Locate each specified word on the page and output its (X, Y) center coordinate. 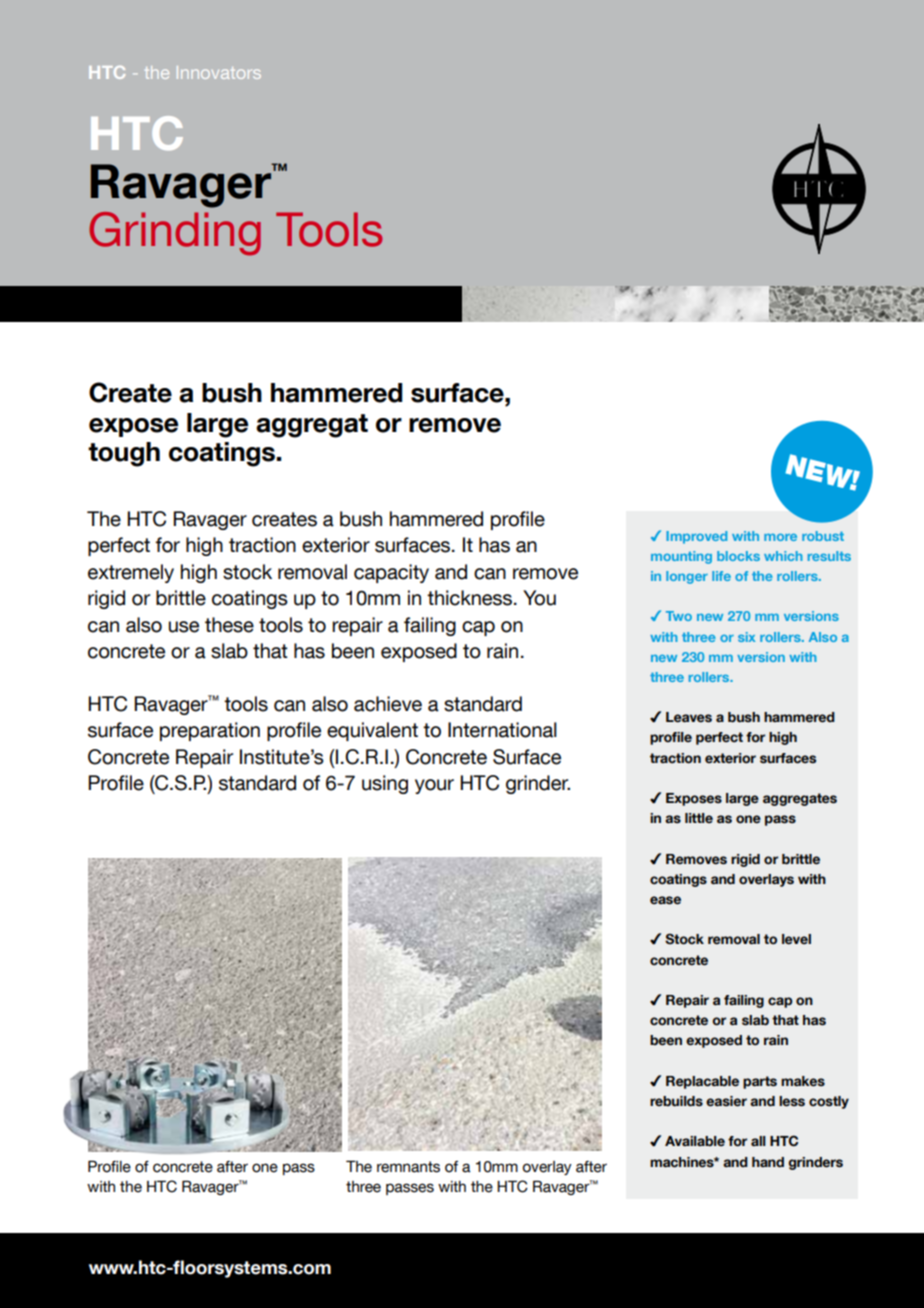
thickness (471, 598)
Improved (696, 537)
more (780, 537)
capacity (391, 573)
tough (124, 454)
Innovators (219, 72)
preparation (210, 731)
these (229, 625)
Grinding (175, 234)
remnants (408, 1167)
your (434, 786)
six (746, 637)
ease (665, 900)
